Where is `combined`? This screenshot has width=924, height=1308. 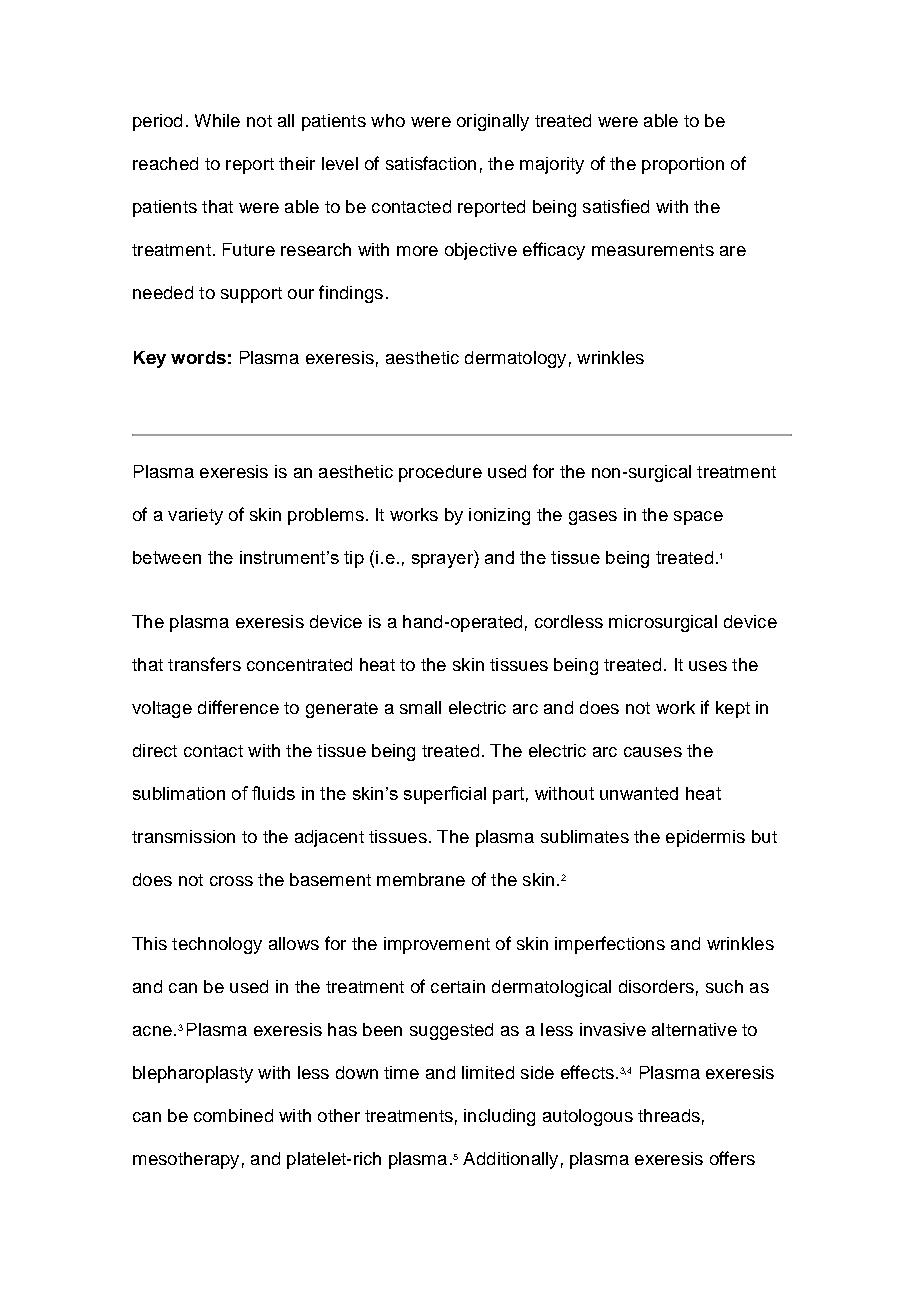
combined is located at coordinates (233, 1115).
